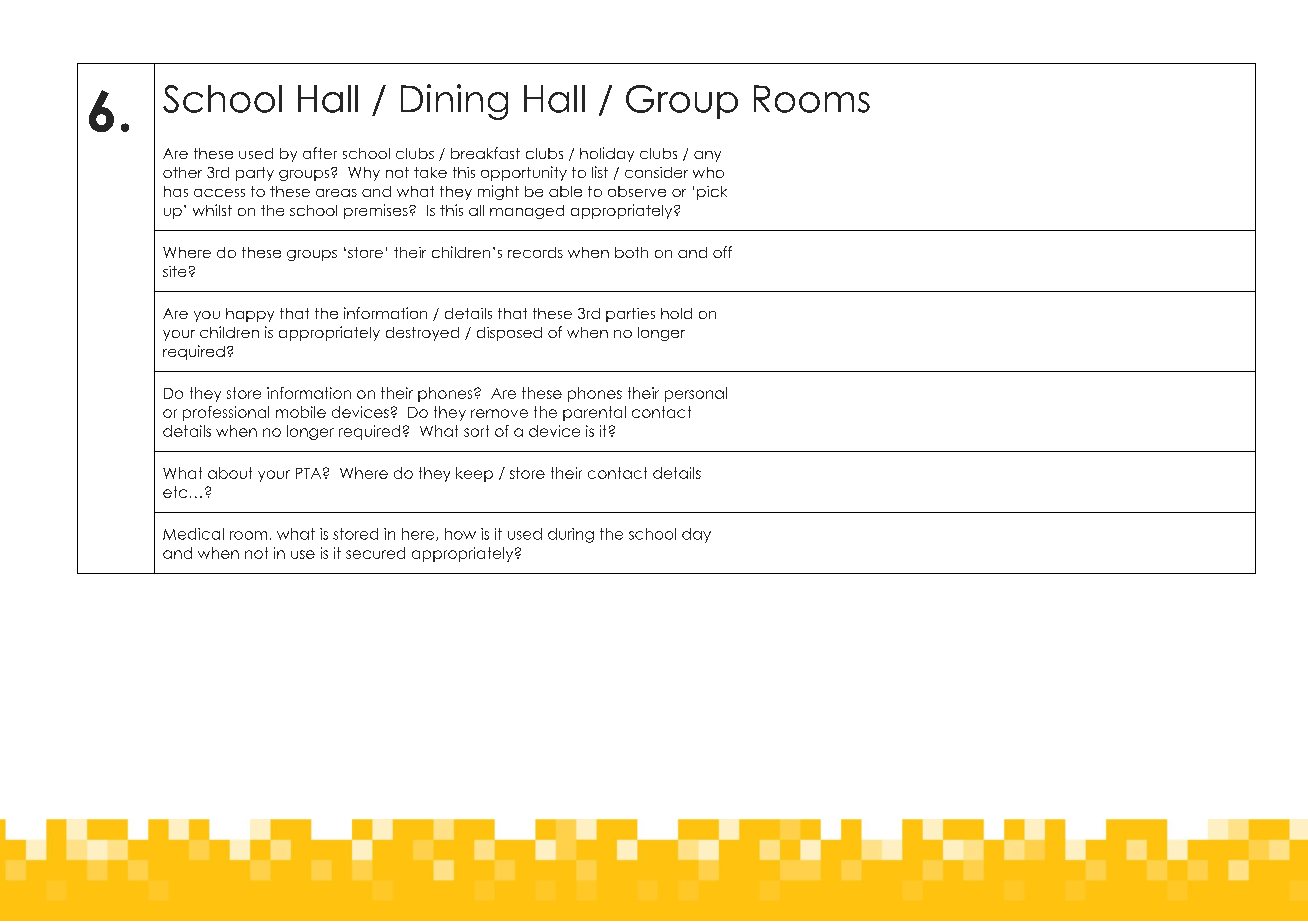 The width and height of the image is (1308, 924). Describe the element at coordinates (250, 315) in the image. I see `happy` at that location.
